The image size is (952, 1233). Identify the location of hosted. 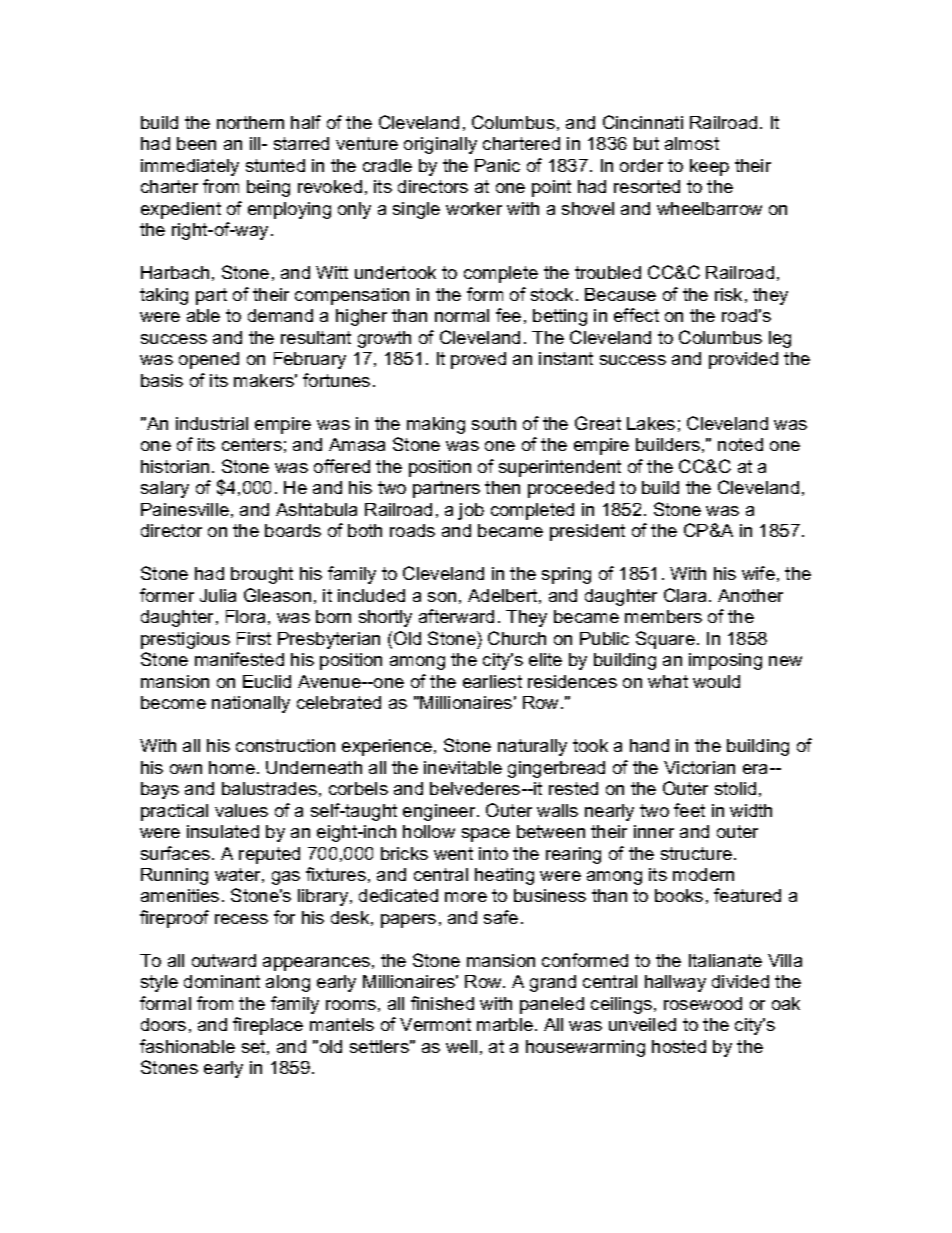
(679, 1046).
